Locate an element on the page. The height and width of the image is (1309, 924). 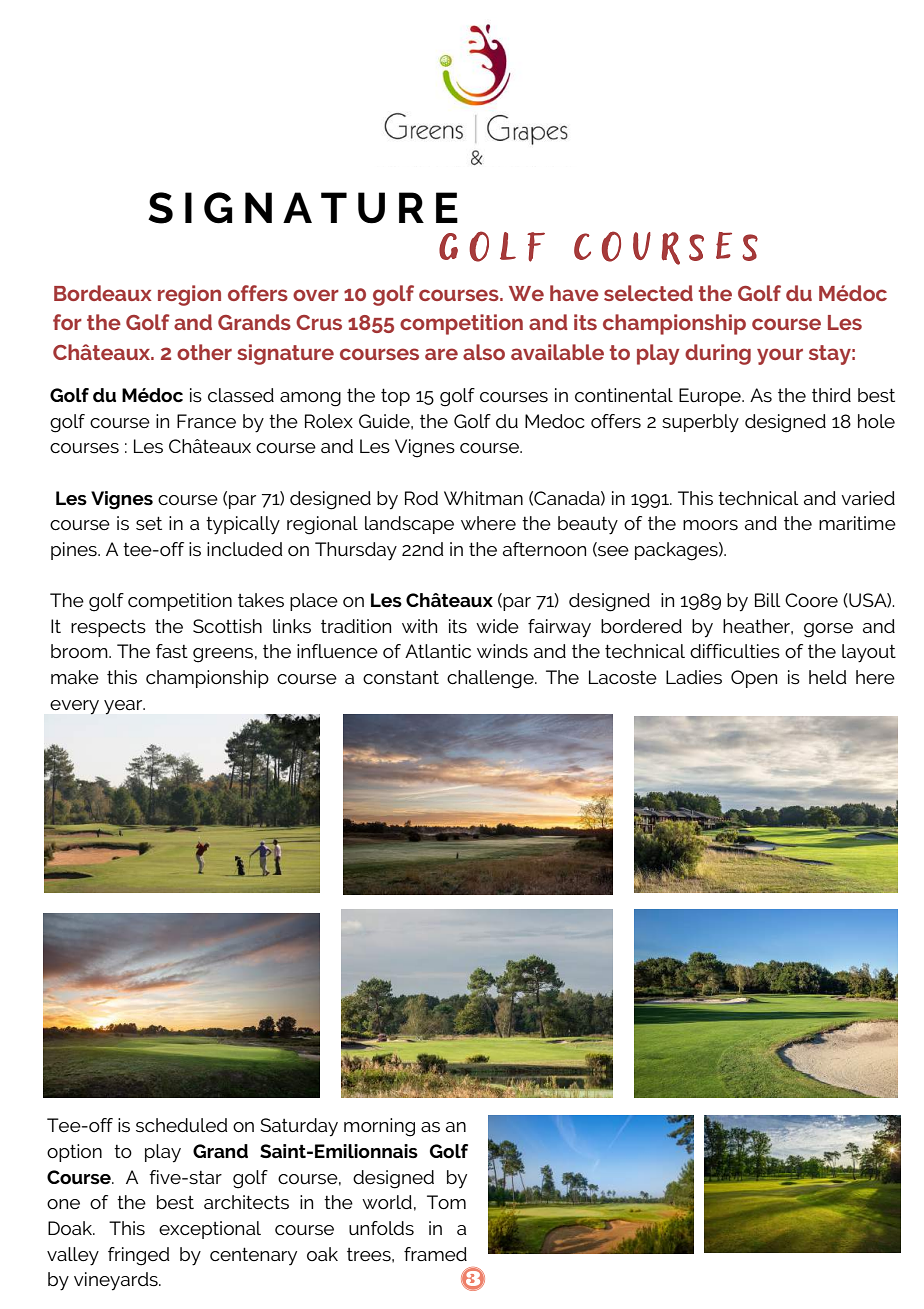
exceptional is located at coordinates (210, 1230).
